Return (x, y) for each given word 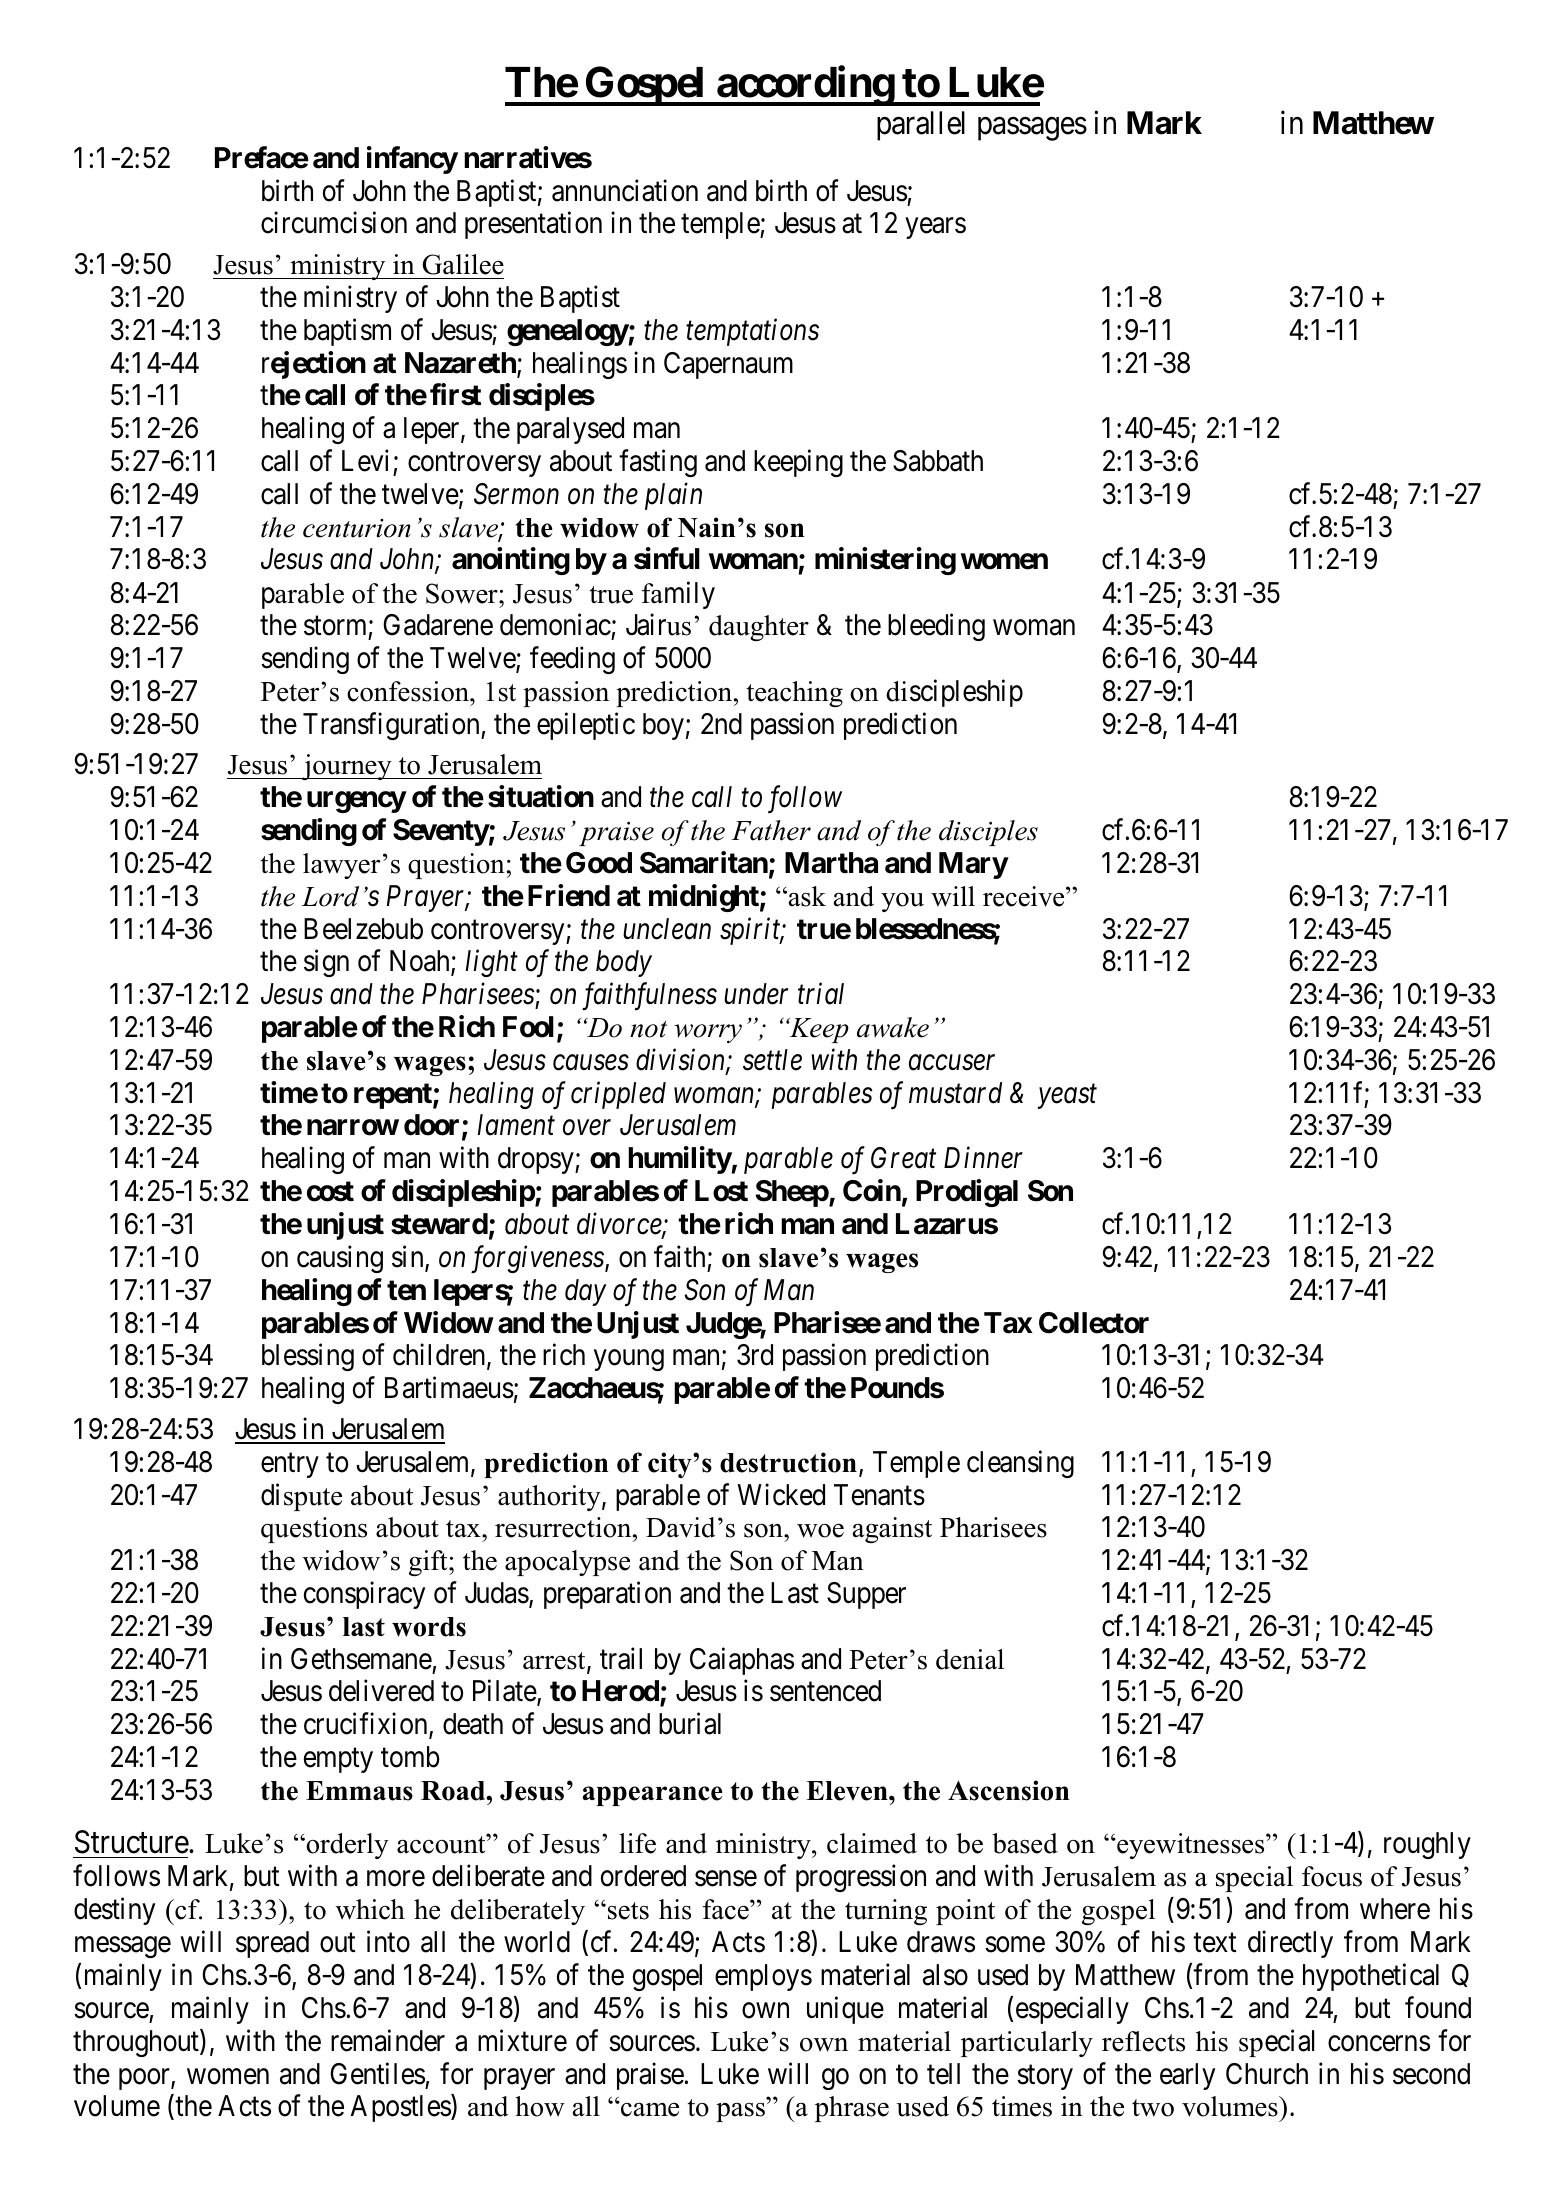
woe (820, 1531)
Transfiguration (392, 726)
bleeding (936, 627)
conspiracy (364, 1595)
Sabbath (938, 461)
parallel (921, 126)
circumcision (334, 223)
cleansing (1020, 1464)
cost (330, 1191)
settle (772, 1060)
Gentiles (377, 2073)
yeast (1067, 1097)
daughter (759, 628)
